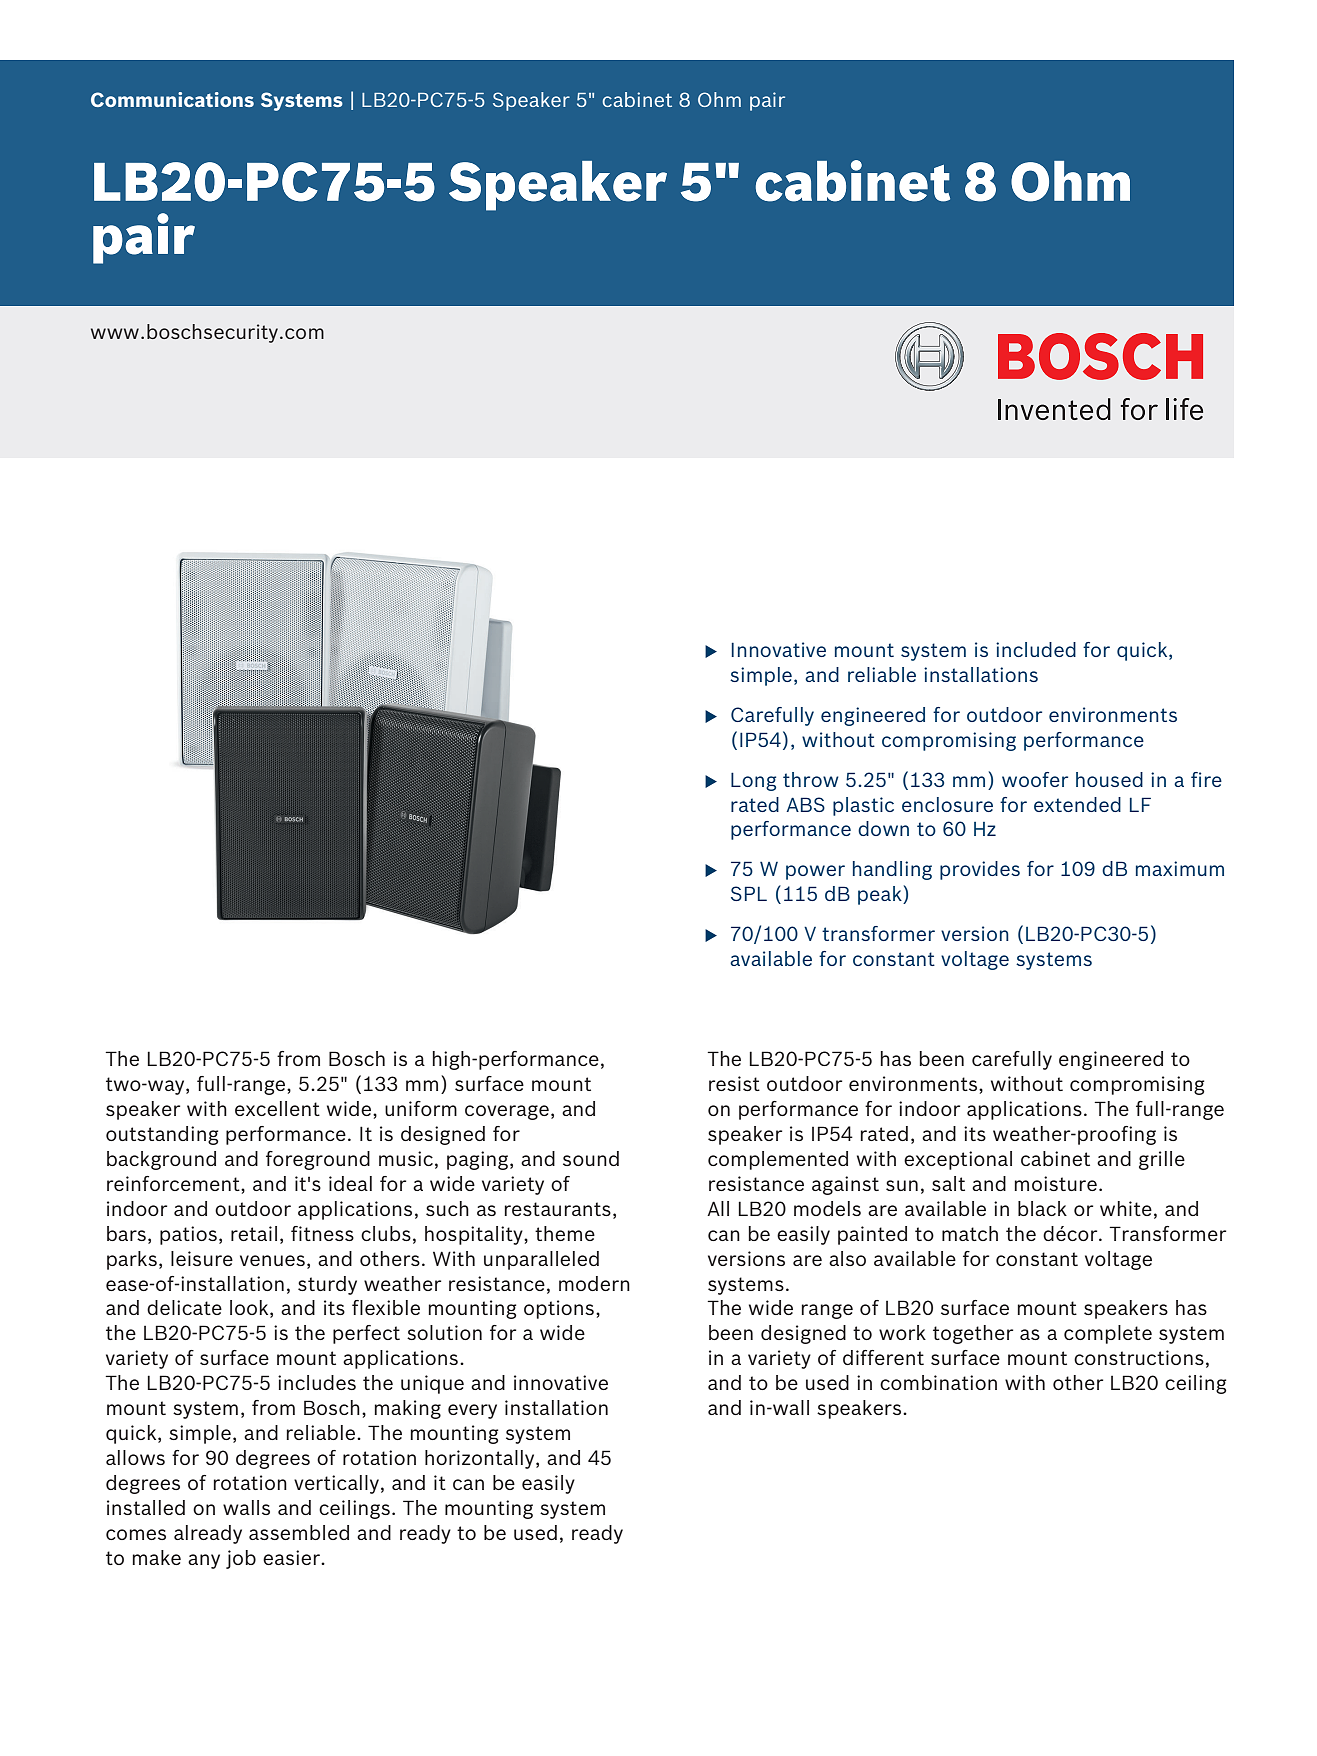 The image size is (1317, 1756). I want to click on fire, so click(1206, 779).
